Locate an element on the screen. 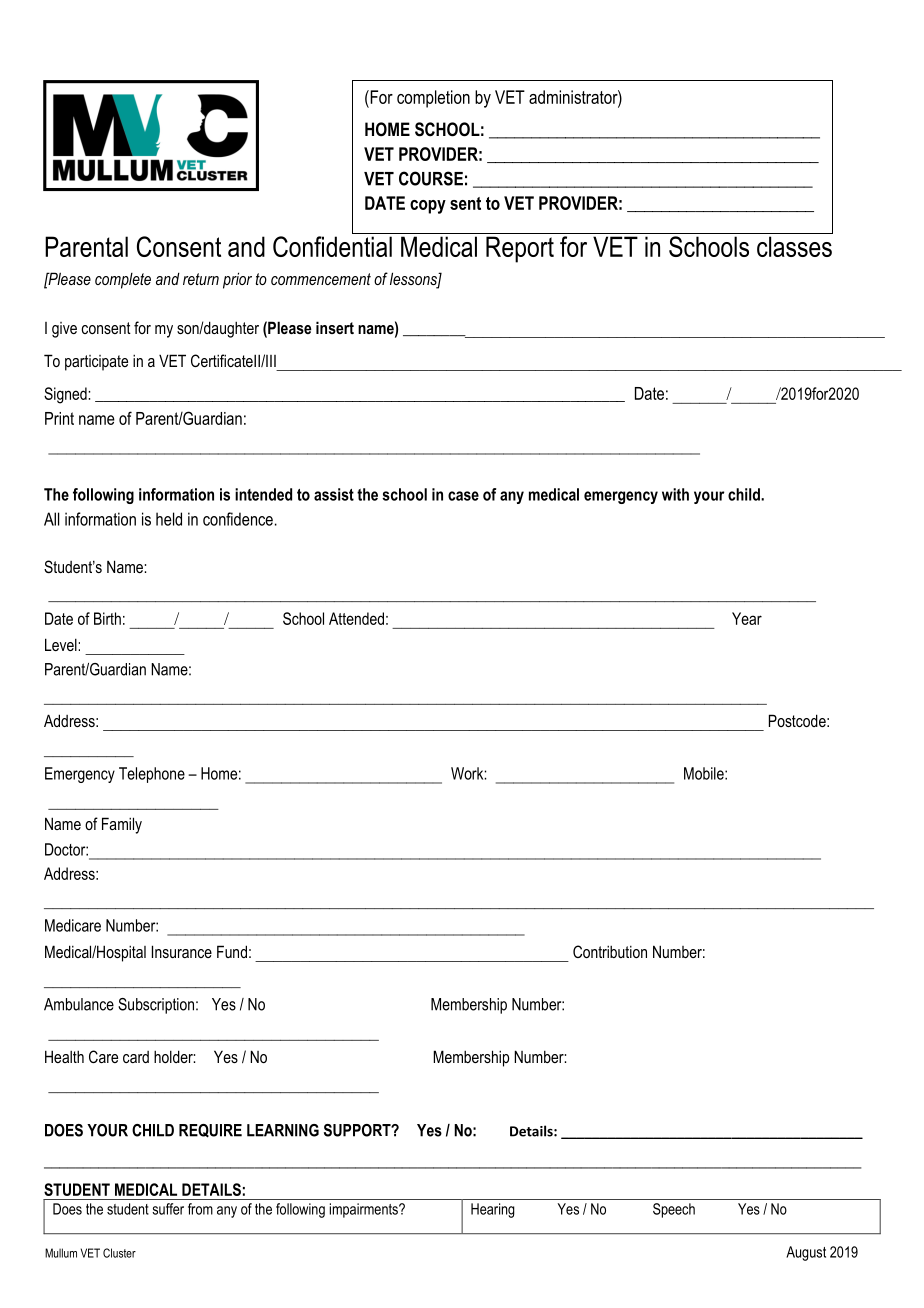  complete is located at coordinates (123, 281).
